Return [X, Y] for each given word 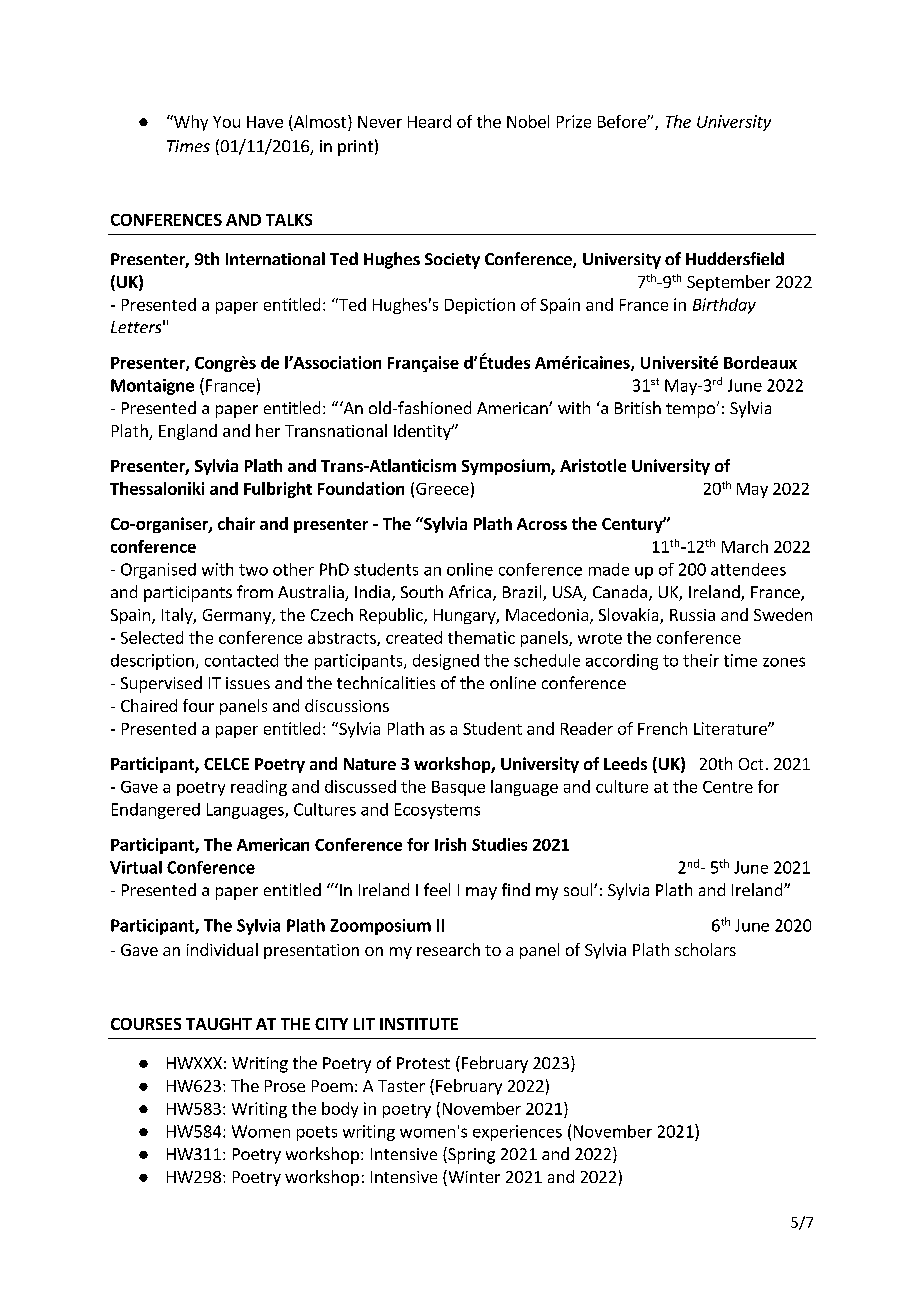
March [745, 546]
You [226, 122]
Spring [470, 1155]
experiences [517, 1133]
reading [259, 788]
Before [623, 121]
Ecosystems [437, 811]
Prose [285, 1086]
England [188, 432]
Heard [429, 121]
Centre [728, 787]
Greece [442, 489]
